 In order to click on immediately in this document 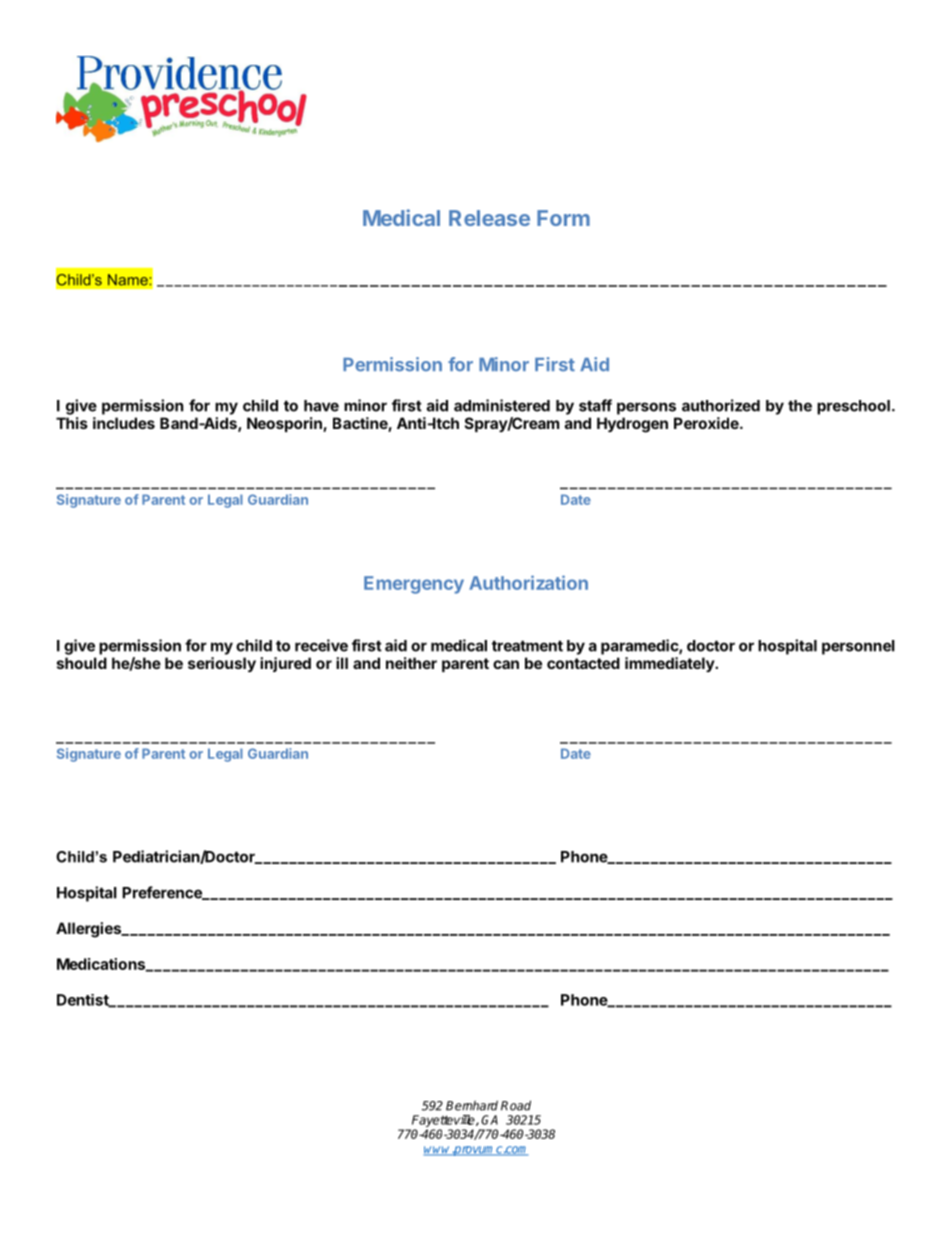, I will do `click(670, 664)`.
